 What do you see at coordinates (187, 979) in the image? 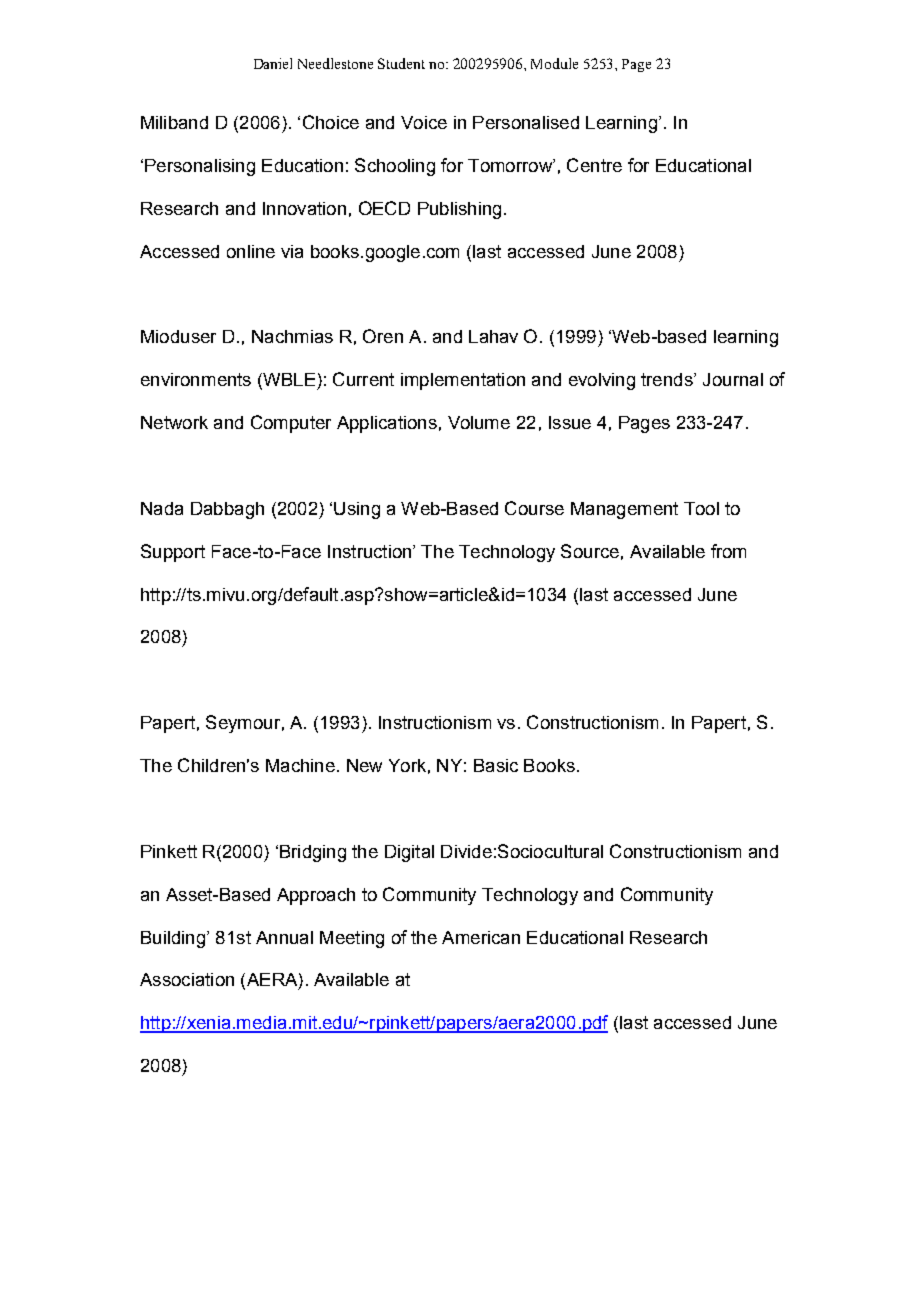
I see `Association` at bounding box center [187, 979].
